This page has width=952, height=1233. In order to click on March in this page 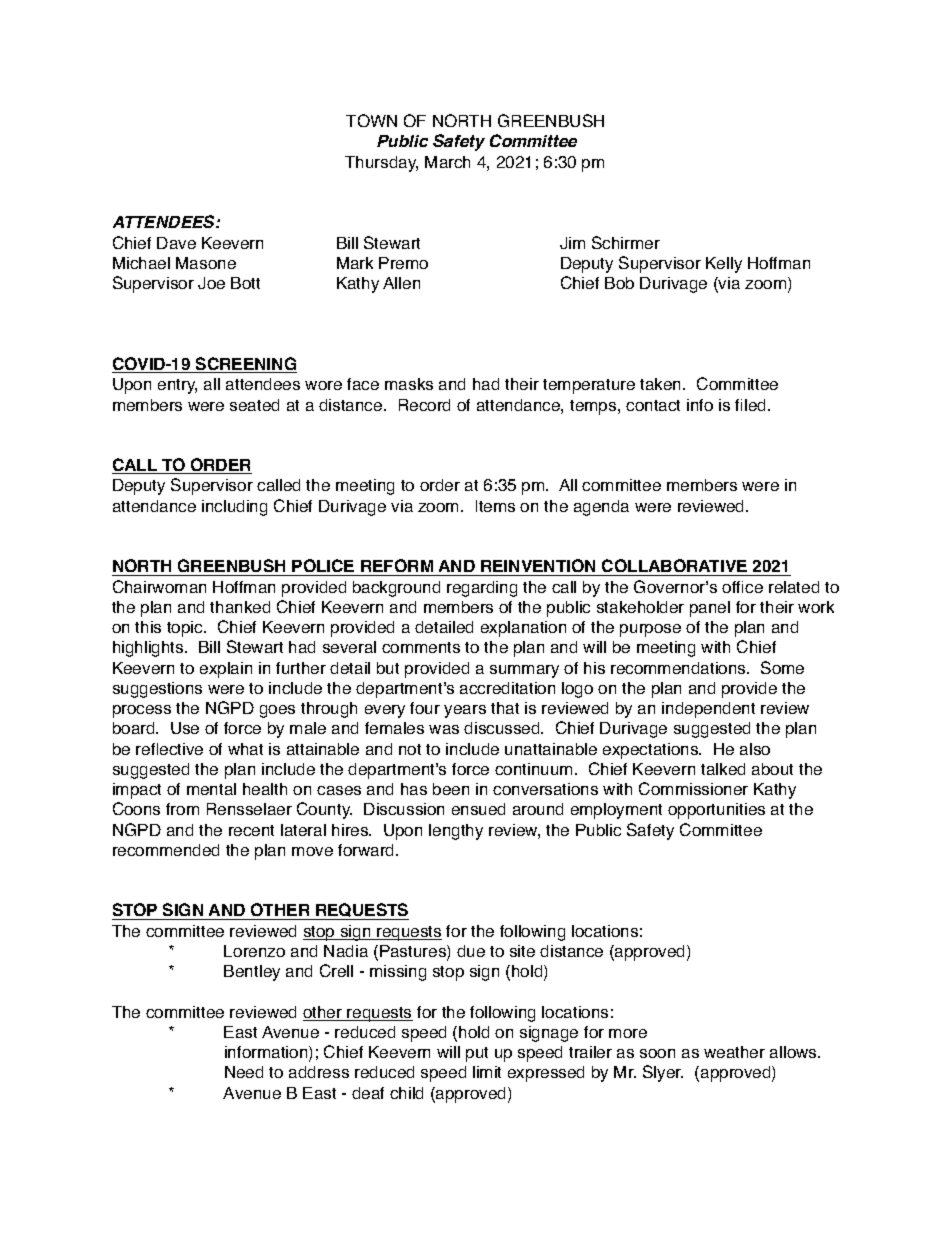, I will do `click(447, 162)`.
